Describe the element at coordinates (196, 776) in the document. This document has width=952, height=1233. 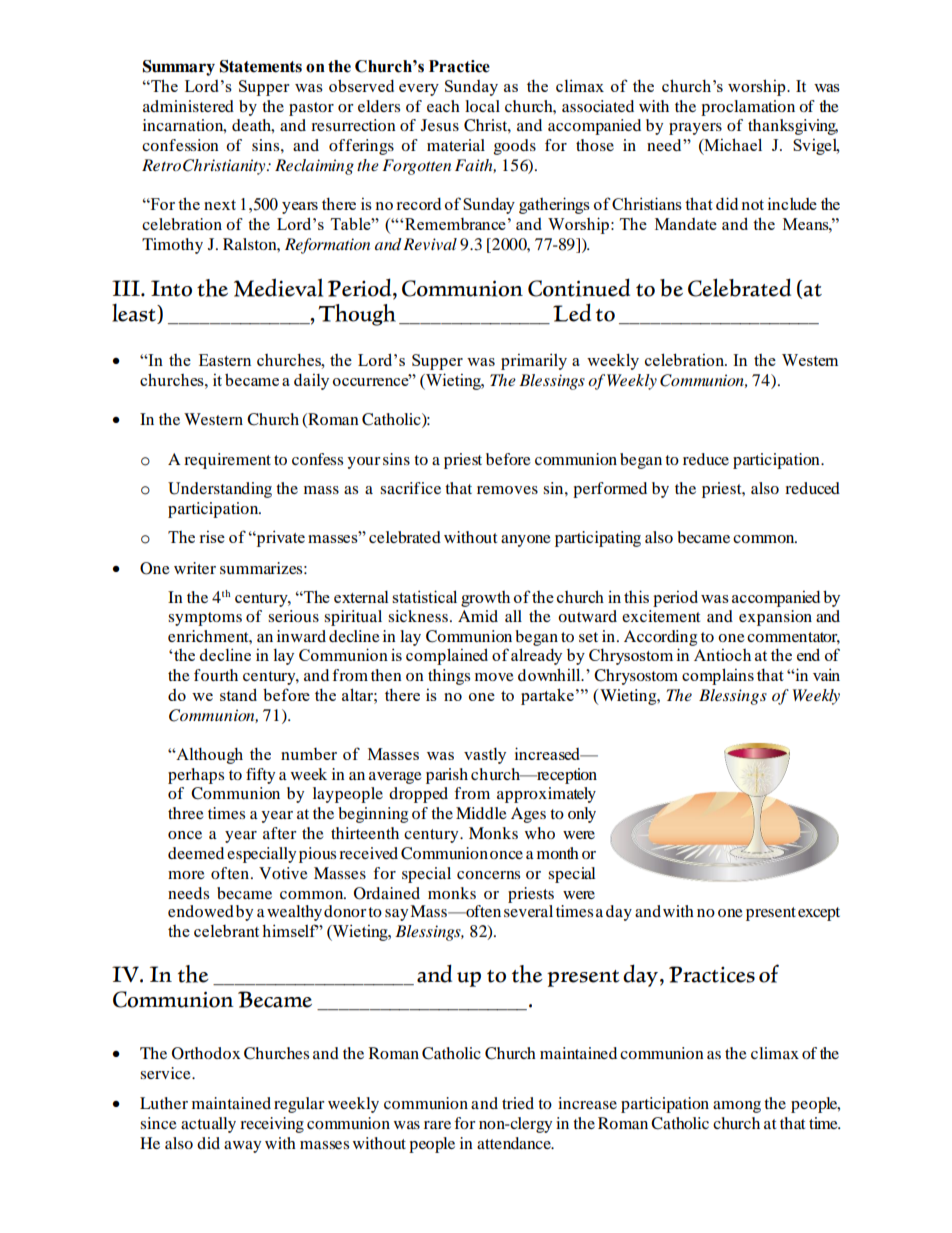
I see `perhaps` at that location.
